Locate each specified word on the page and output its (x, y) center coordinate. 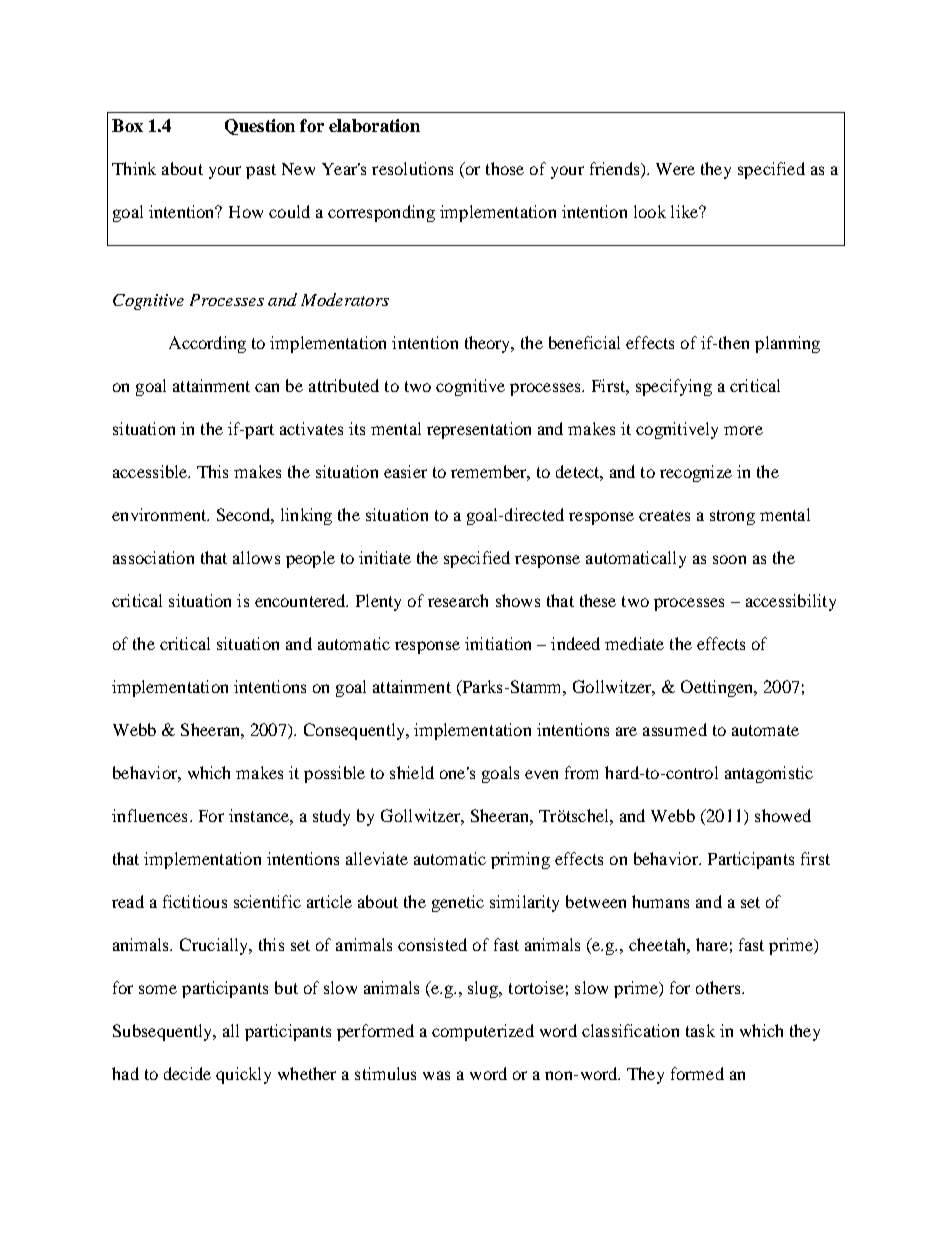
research (458, 600)
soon (729, 559)
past (261, 171)
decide (187, 1073)
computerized (483, 1032)
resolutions (412, 168)
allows (256, 557)
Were (675, 169)
